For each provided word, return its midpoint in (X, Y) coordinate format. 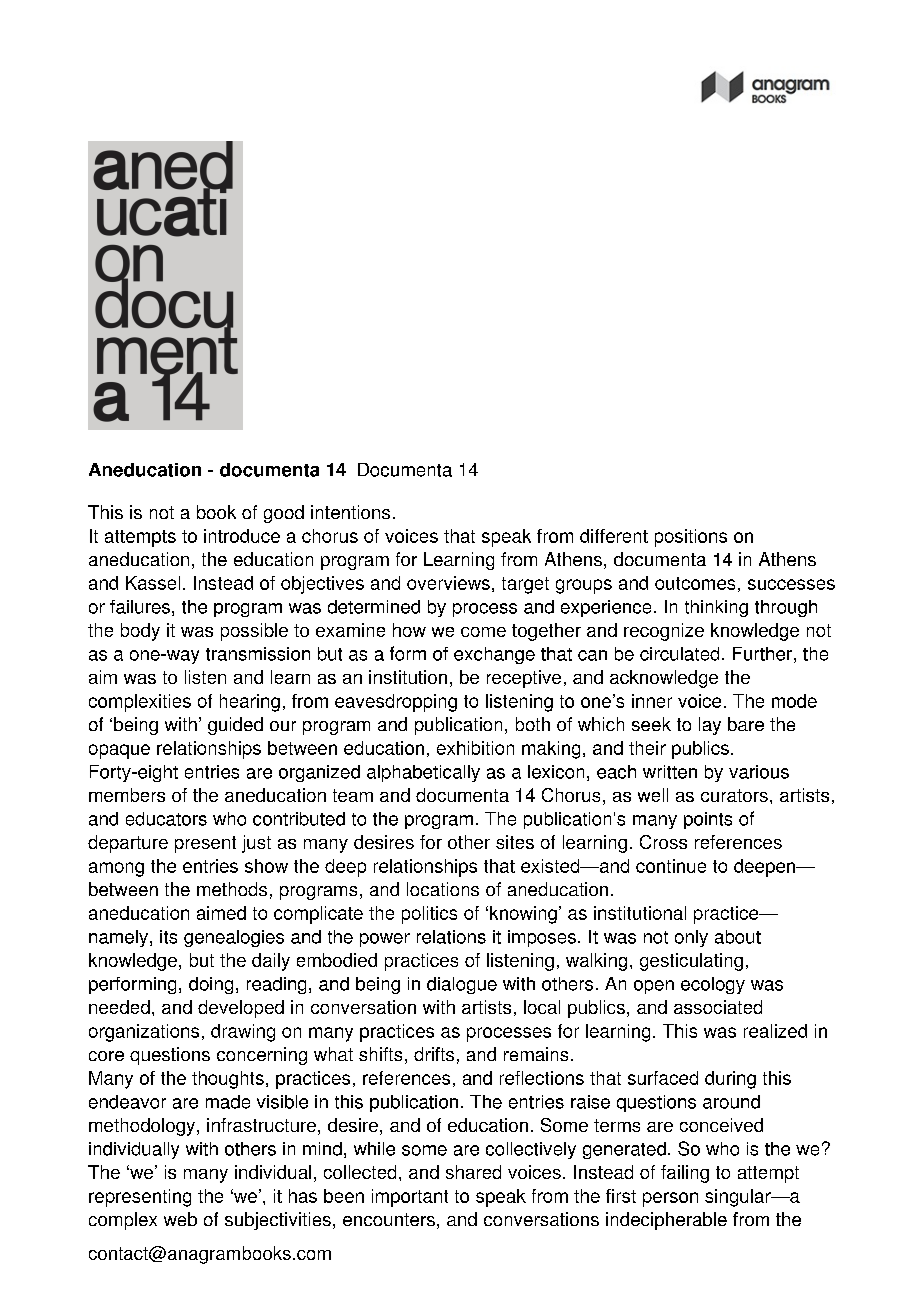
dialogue (462, 985)
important (410, 1198)
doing (211, 985)
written (670, 772)
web (180, 1219)
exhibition (475, 748)
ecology (713, 985)
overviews (448, 583)
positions (691, 538)
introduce (242, 536)
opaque (119, 751)
